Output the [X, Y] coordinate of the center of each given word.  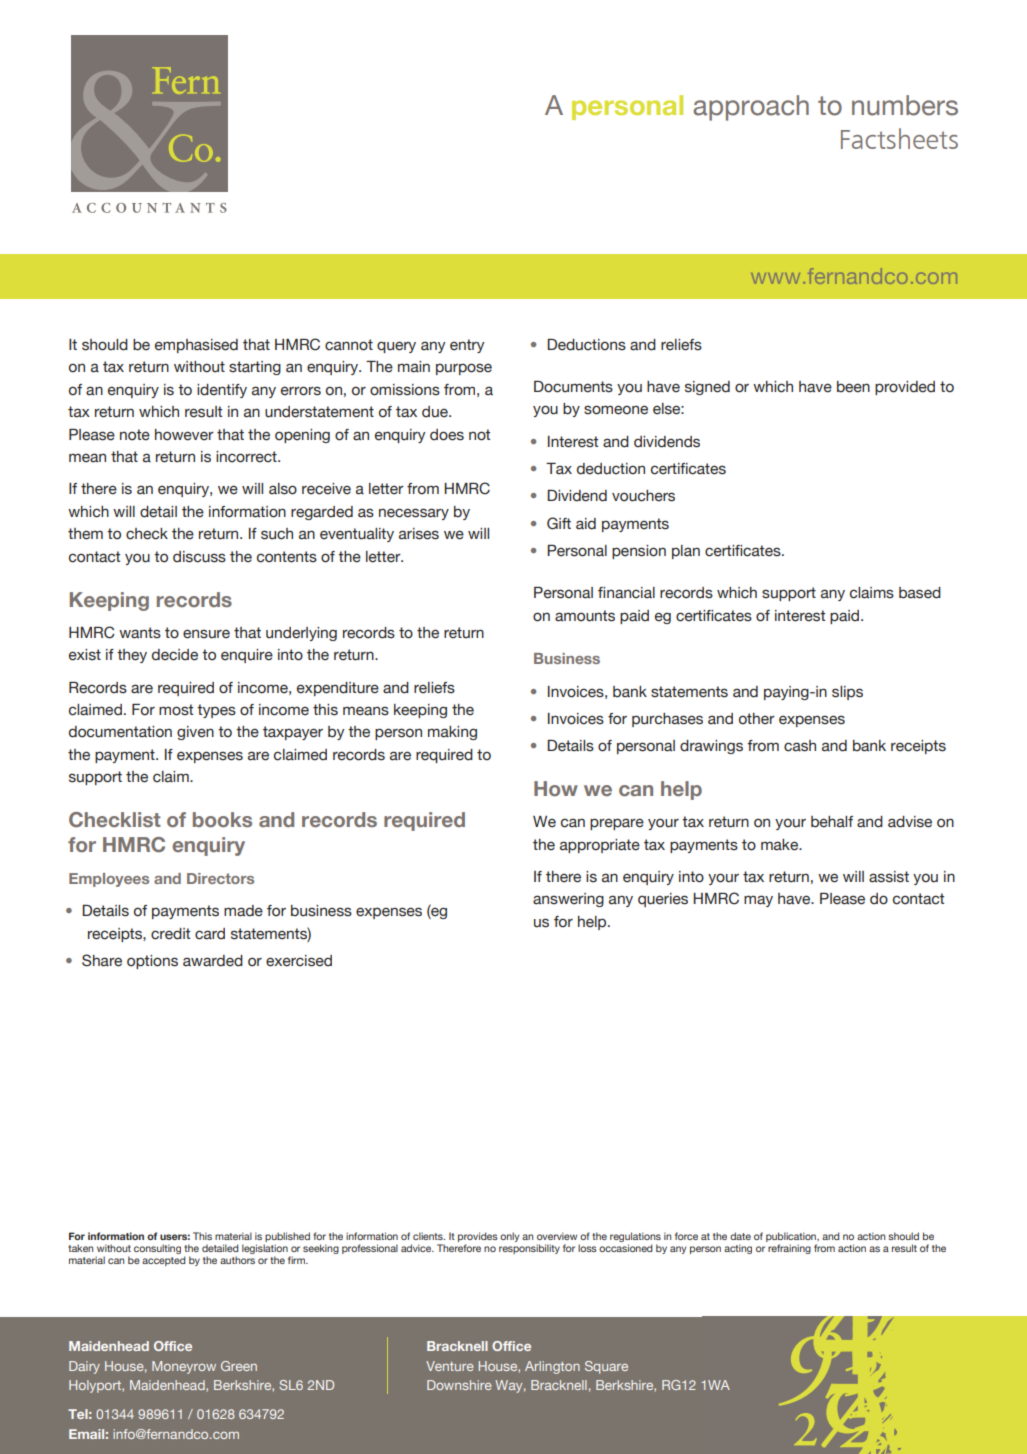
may [758, 901]
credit [170, 934]
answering [568, 900]
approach [751, 108]
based [920, 593]
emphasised [196, 346]
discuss [199, 557]
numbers [905, 105]
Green [239, 1366]
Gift [559, 523]
